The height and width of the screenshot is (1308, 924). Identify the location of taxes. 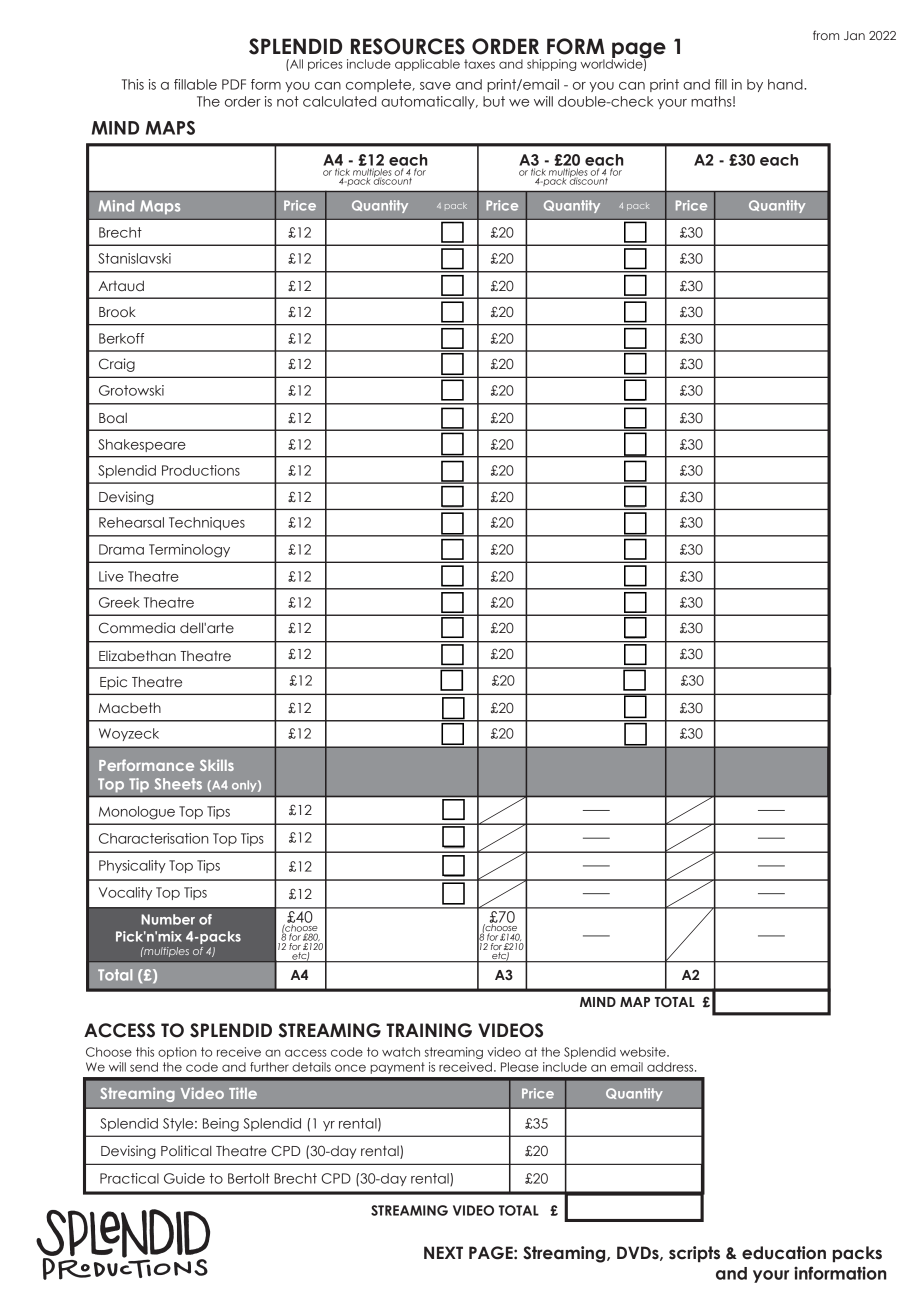
(479, 64).
